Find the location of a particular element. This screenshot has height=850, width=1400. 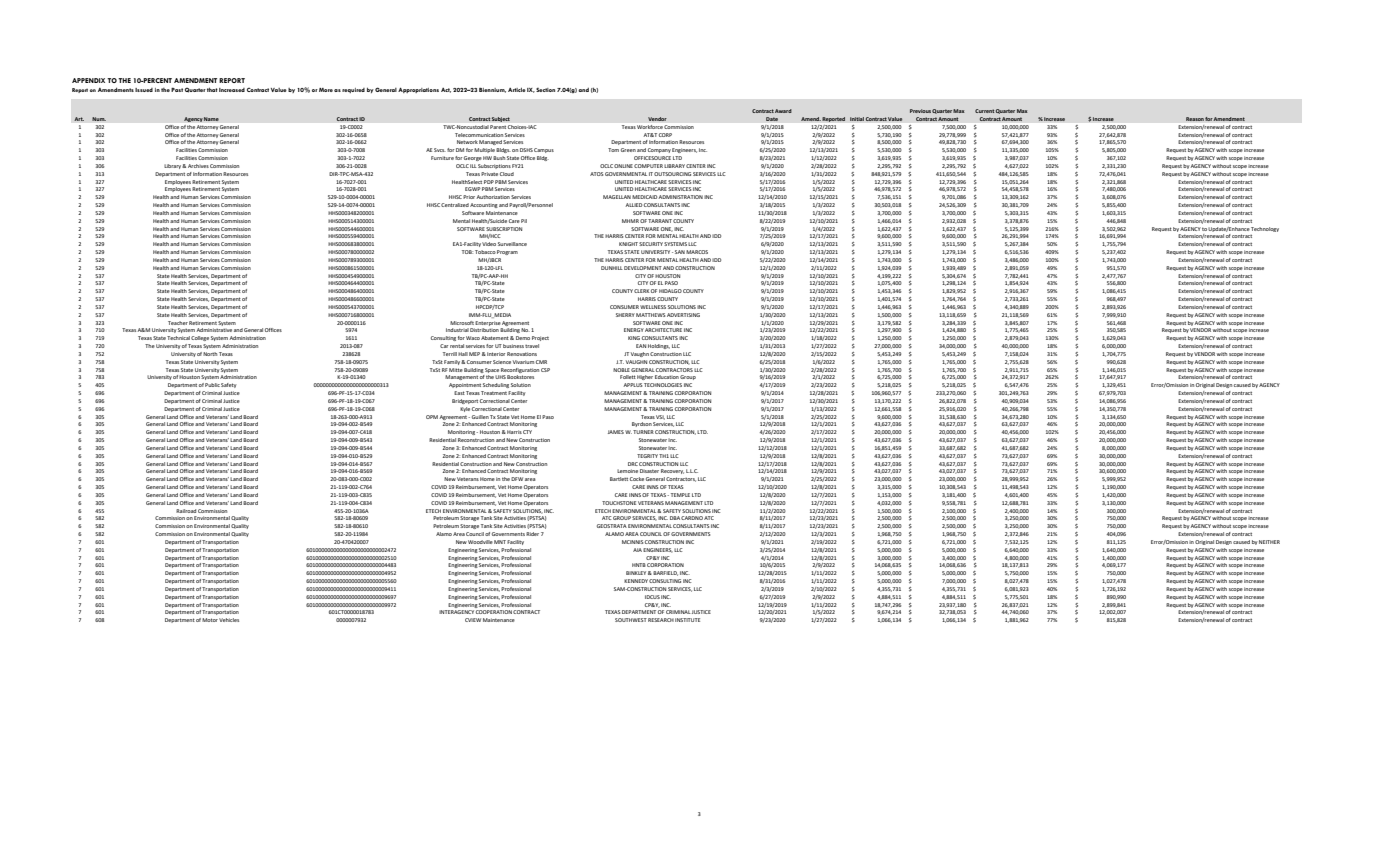

DEVELOPMENT is located at coordinates (643, 268).
